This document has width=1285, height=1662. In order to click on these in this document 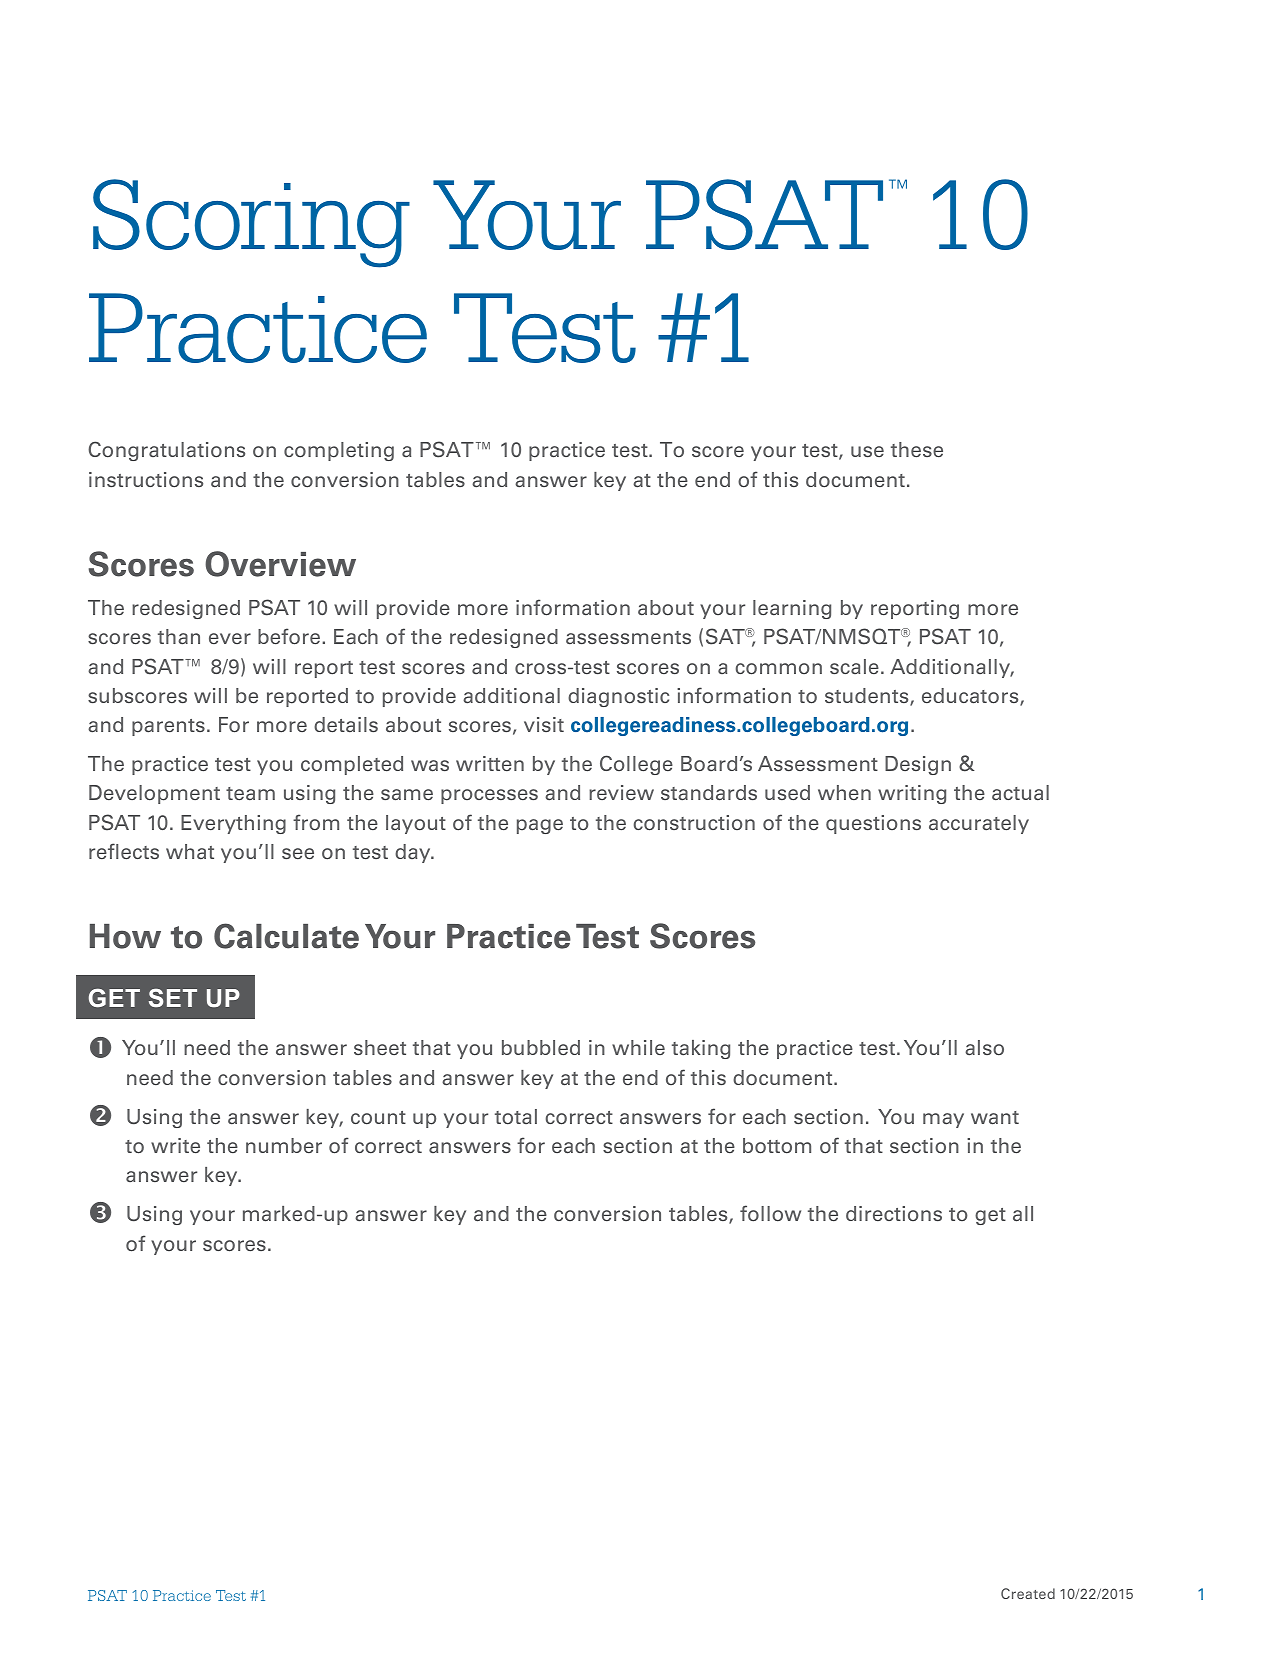, I will do `click(917, 449)`.
